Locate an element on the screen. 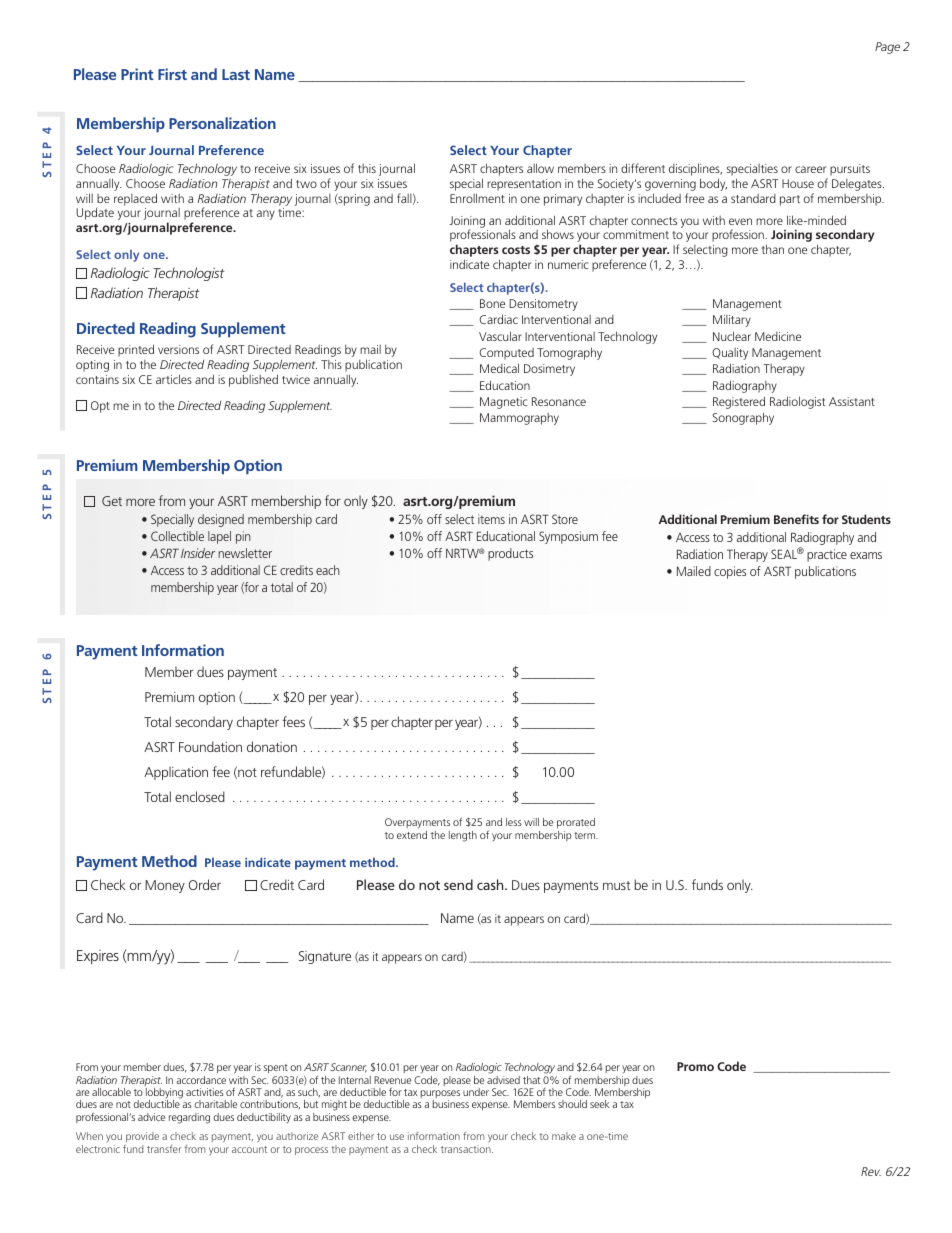  Radiologist is located at coordinates (798, 402).
